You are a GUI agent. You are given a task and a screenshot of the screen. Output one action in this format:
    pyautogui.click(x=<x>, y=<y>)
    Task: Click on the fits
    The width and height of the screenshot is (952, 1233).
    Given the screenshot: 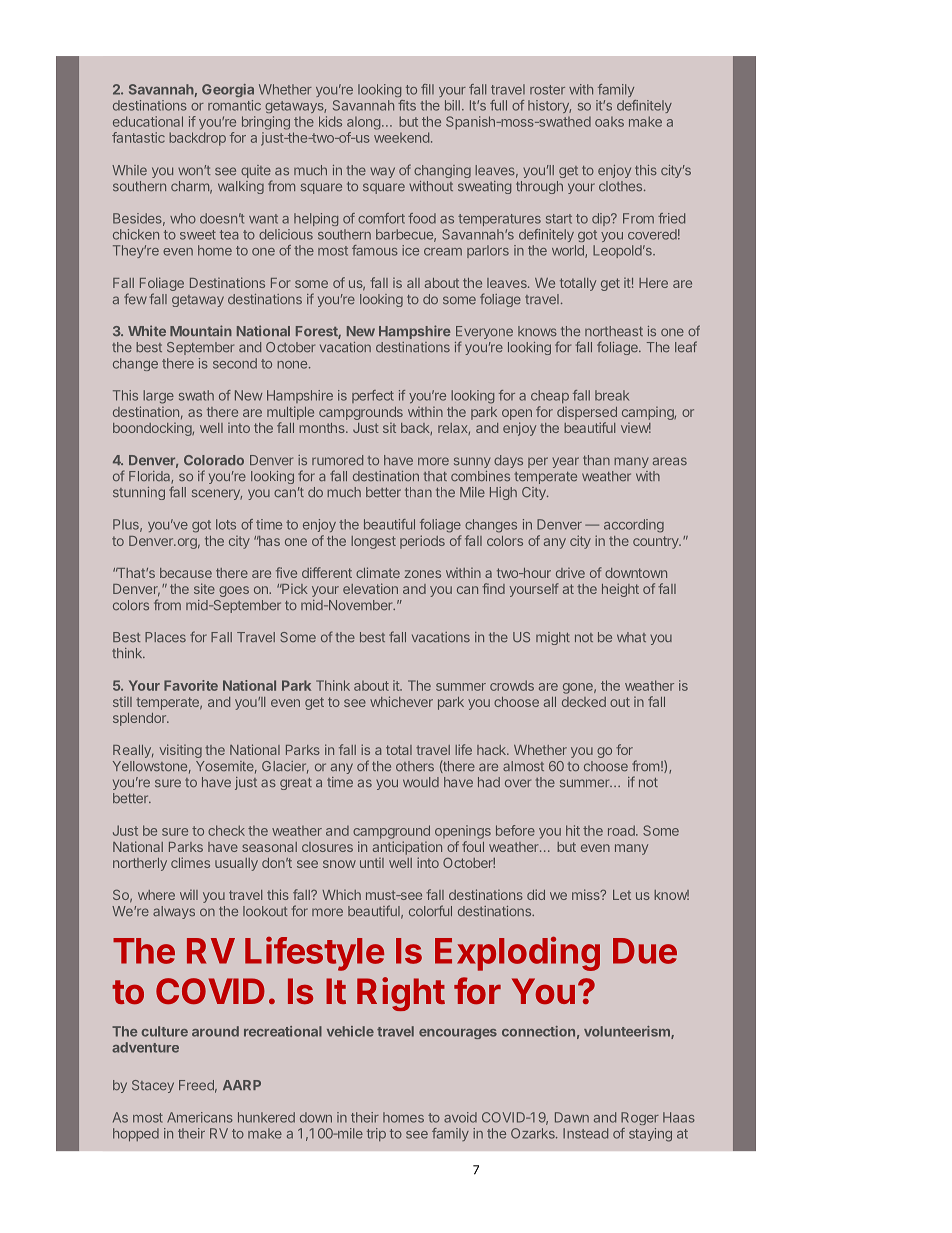 What is the action you would take?
    pyautogui.click(x=407, y=105)
